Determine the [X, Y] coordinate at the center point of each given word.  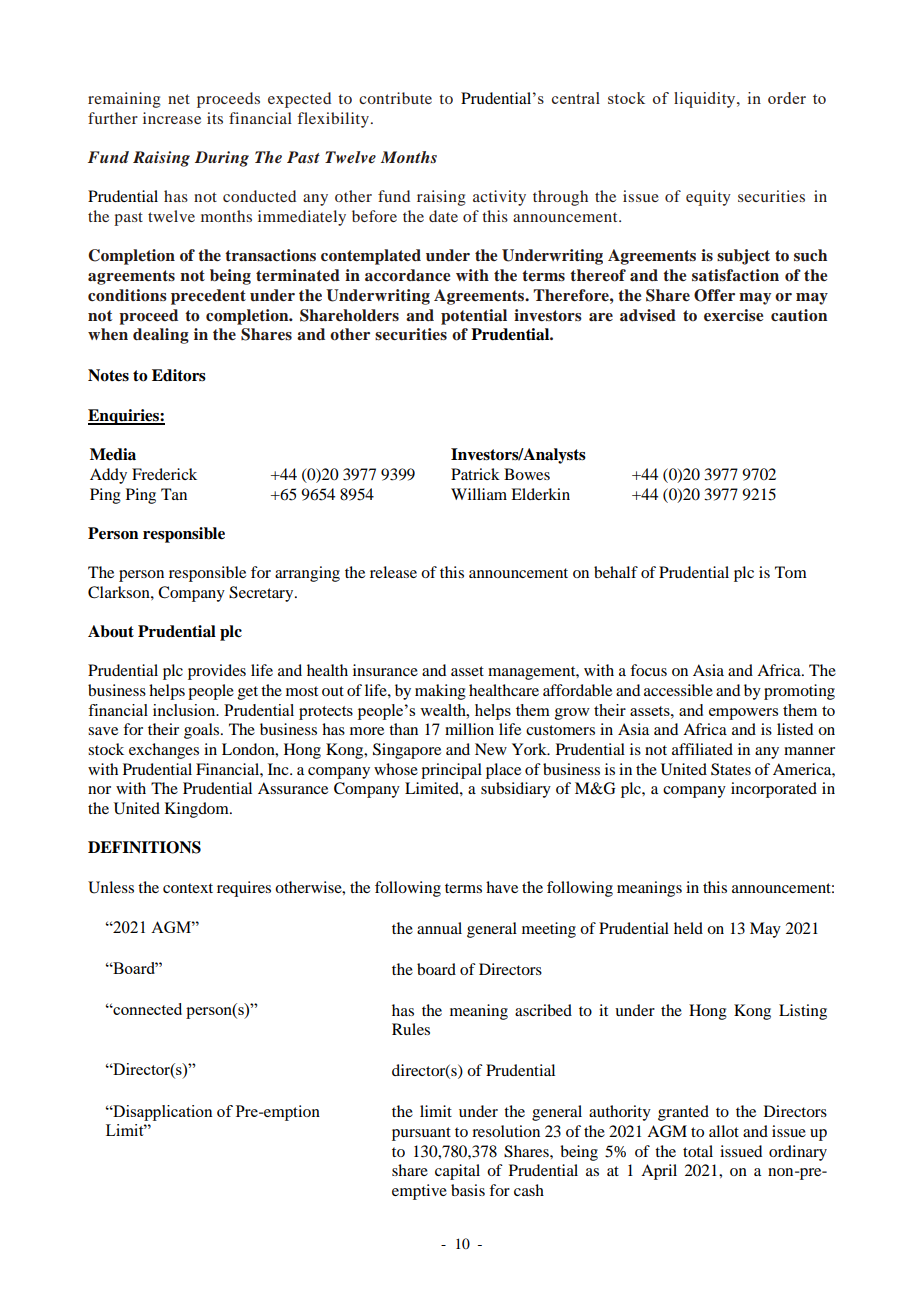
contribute [395, 98]
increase [172, 118]
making [440, 692]
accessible [678, 690]
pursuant [421, 1134]
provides [217, 672]
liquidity [706, 100]
